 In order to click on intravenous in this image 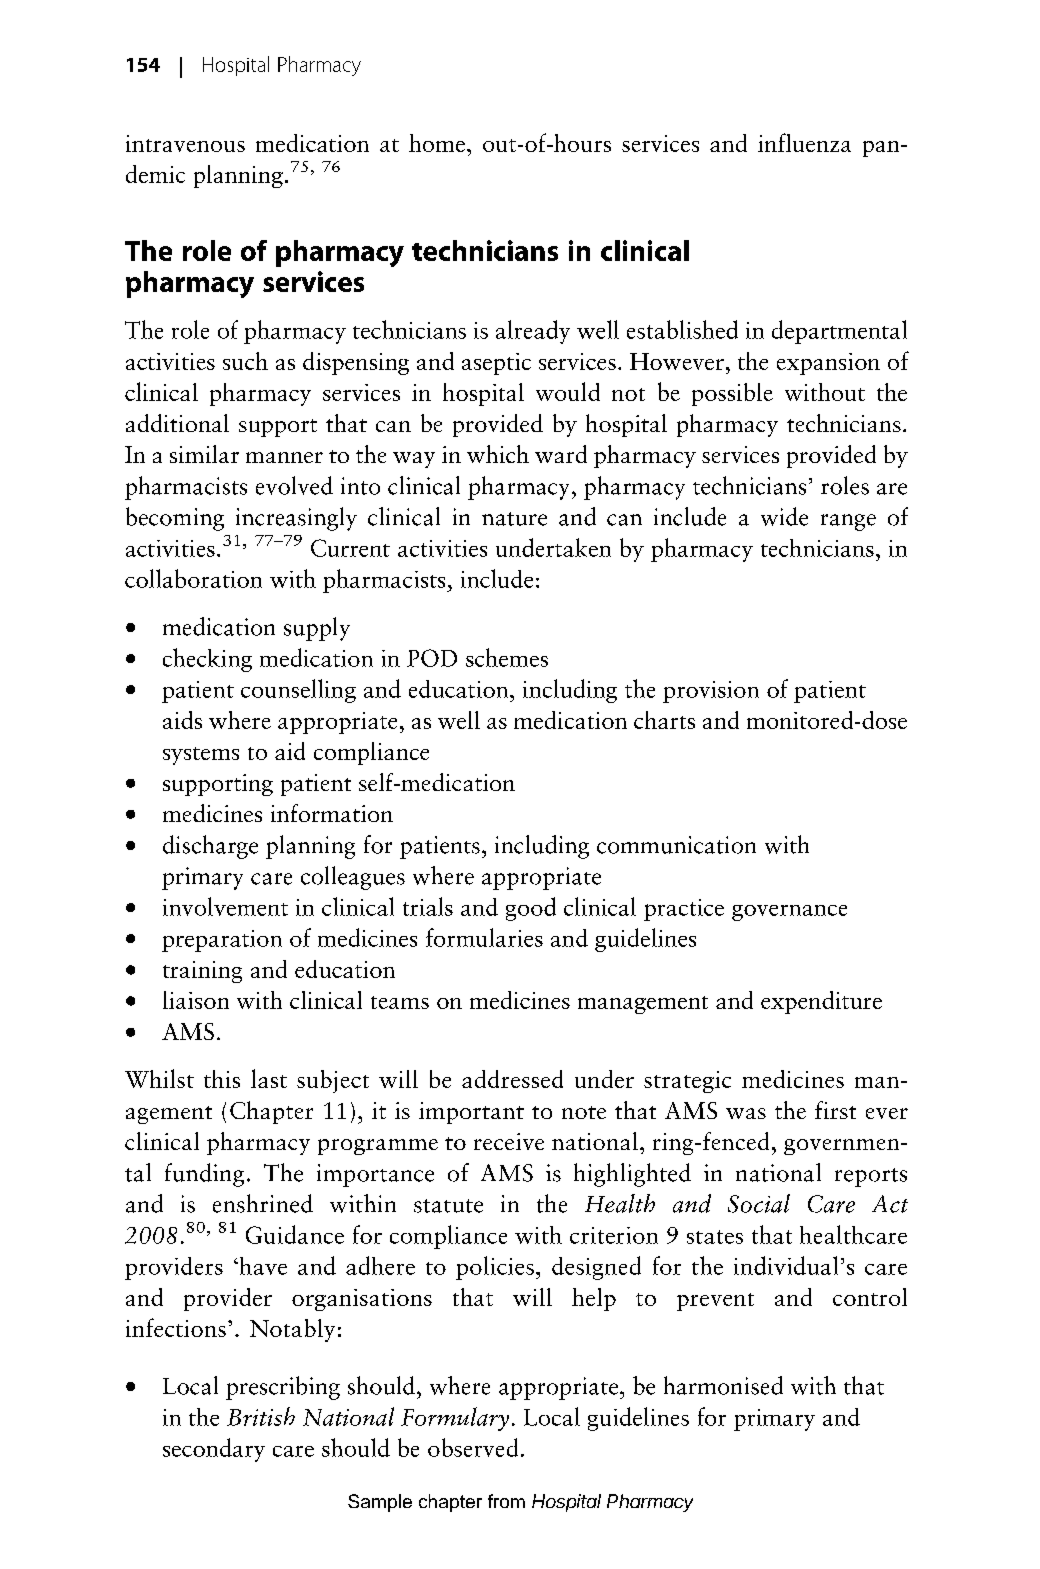, I will do `click(185, 143)`.
